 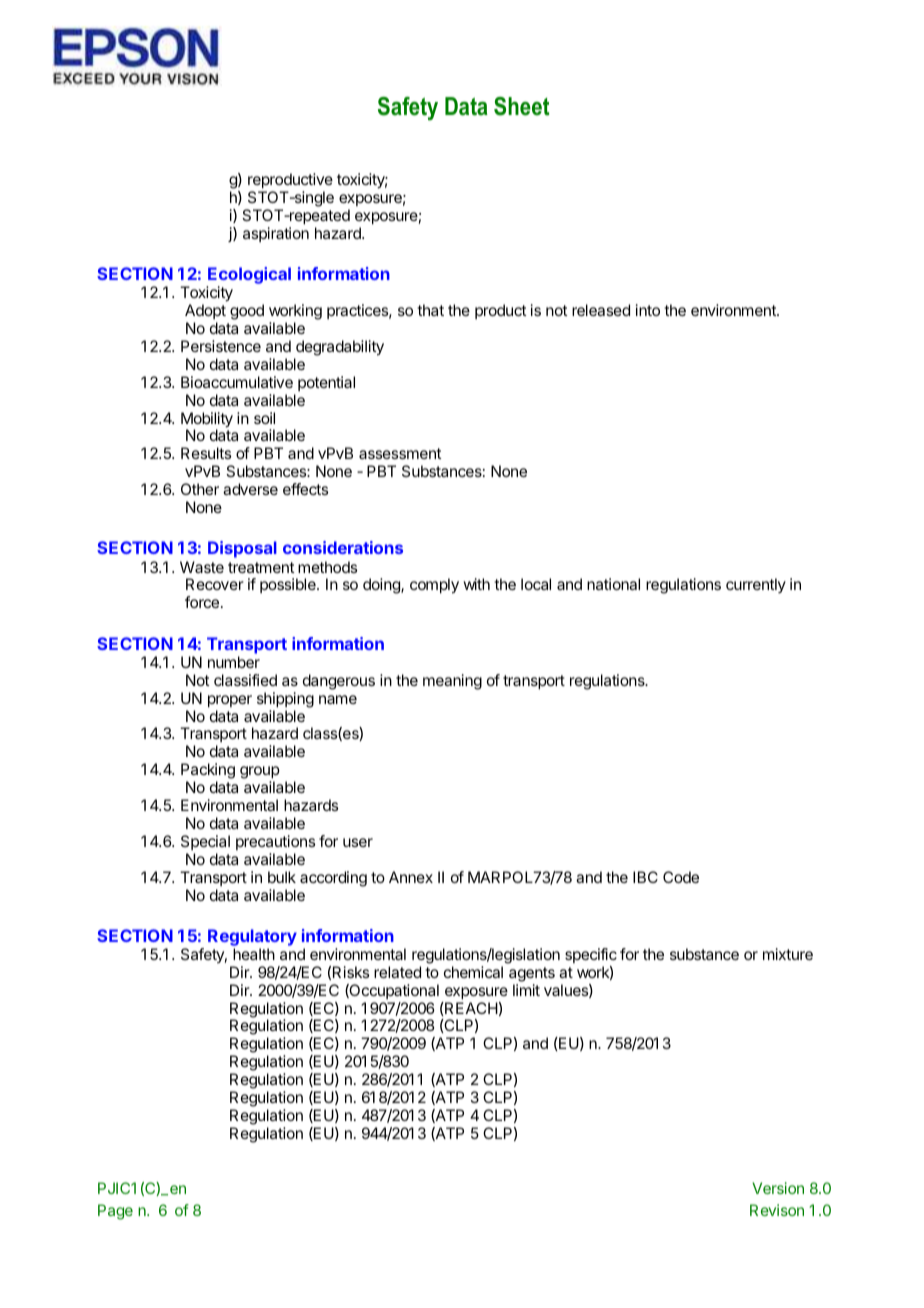 I want to click on number, so click(x=234, y=662).
